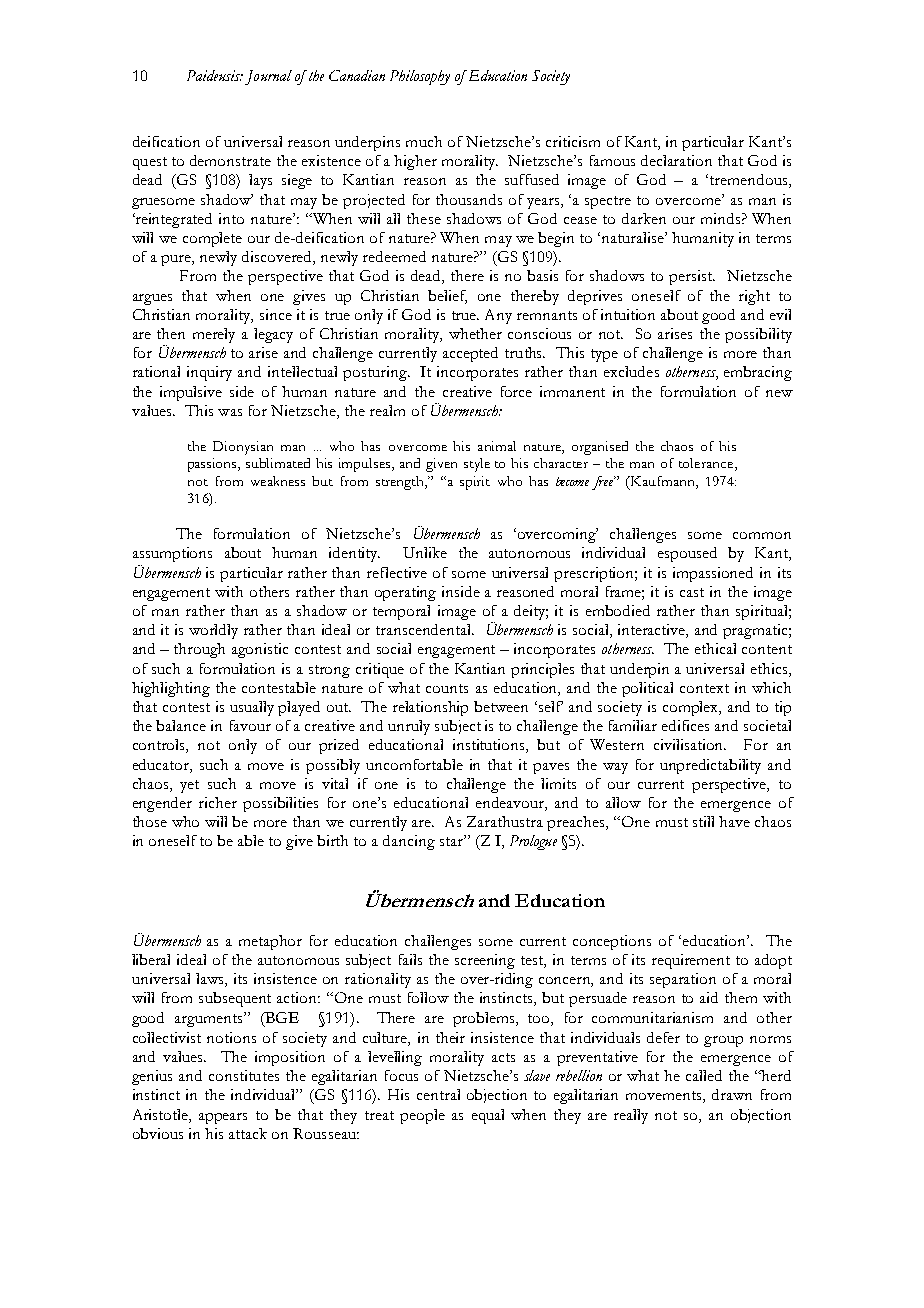  Describe the element at coordinates (676, 160) in the page. I see `declaration` at that location.
